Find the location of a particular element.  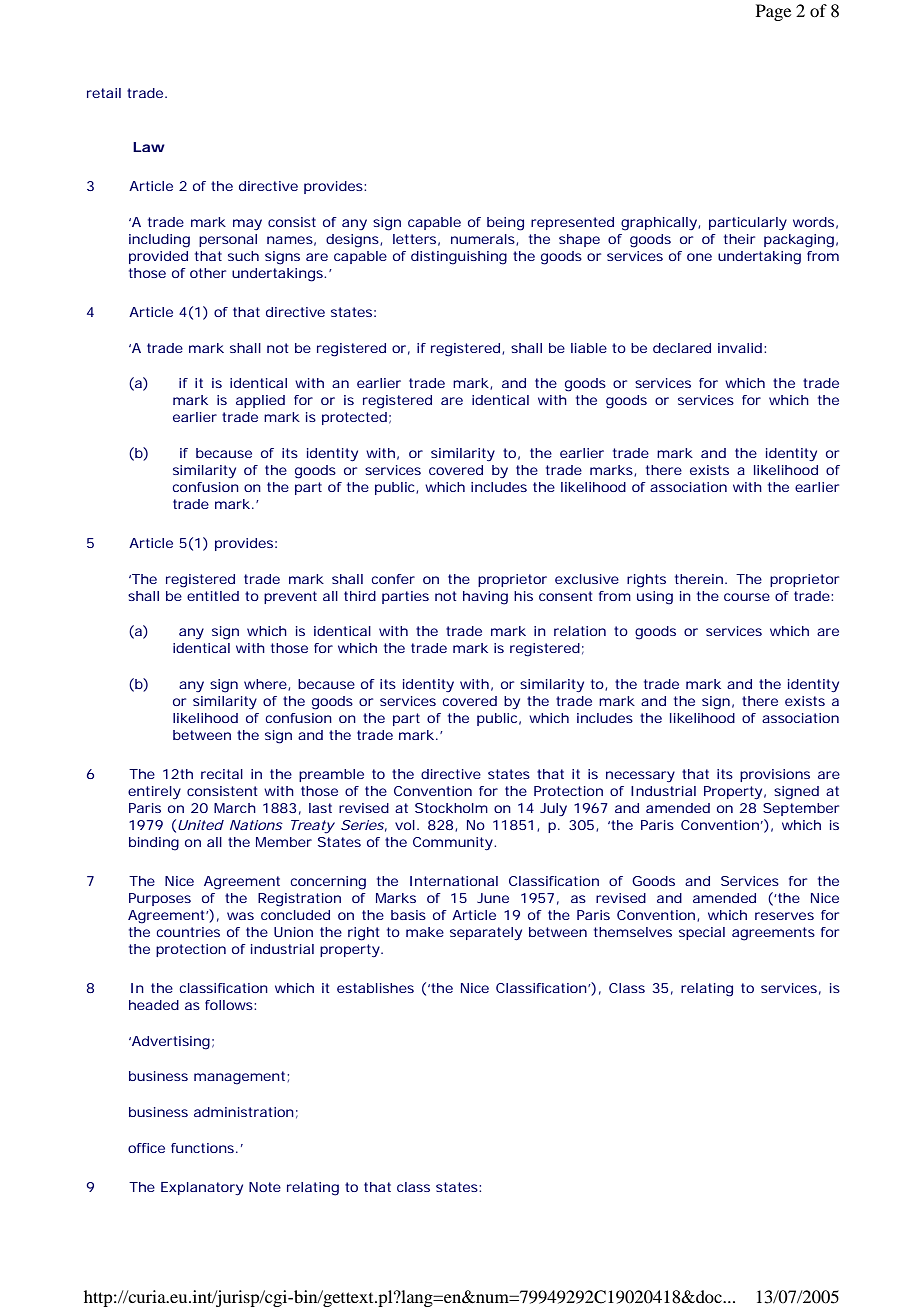

functions is located at coordinates (202, 1148).
